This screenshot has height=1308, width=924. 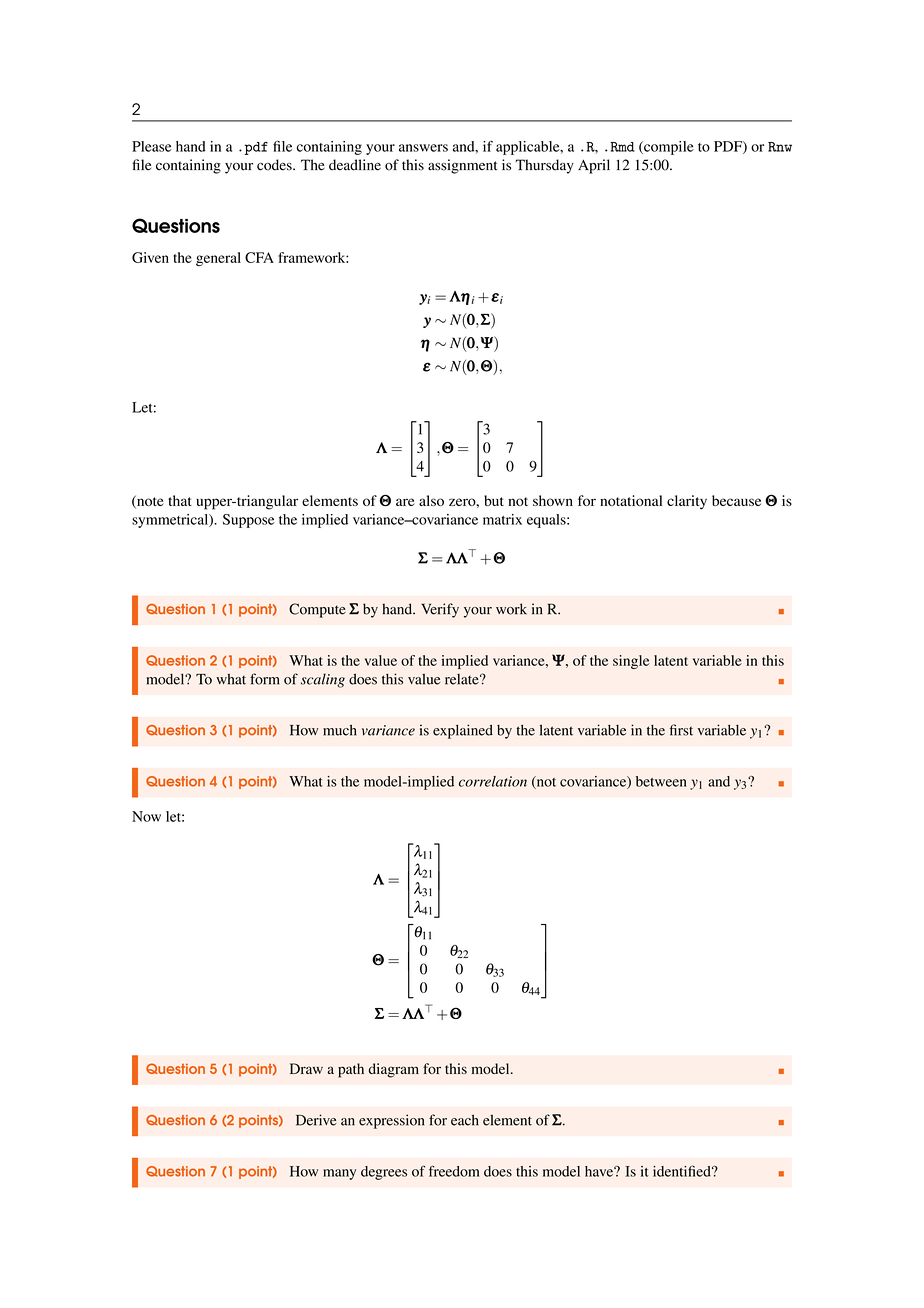 I want to click on assignment, so click(x=463, y=166).
